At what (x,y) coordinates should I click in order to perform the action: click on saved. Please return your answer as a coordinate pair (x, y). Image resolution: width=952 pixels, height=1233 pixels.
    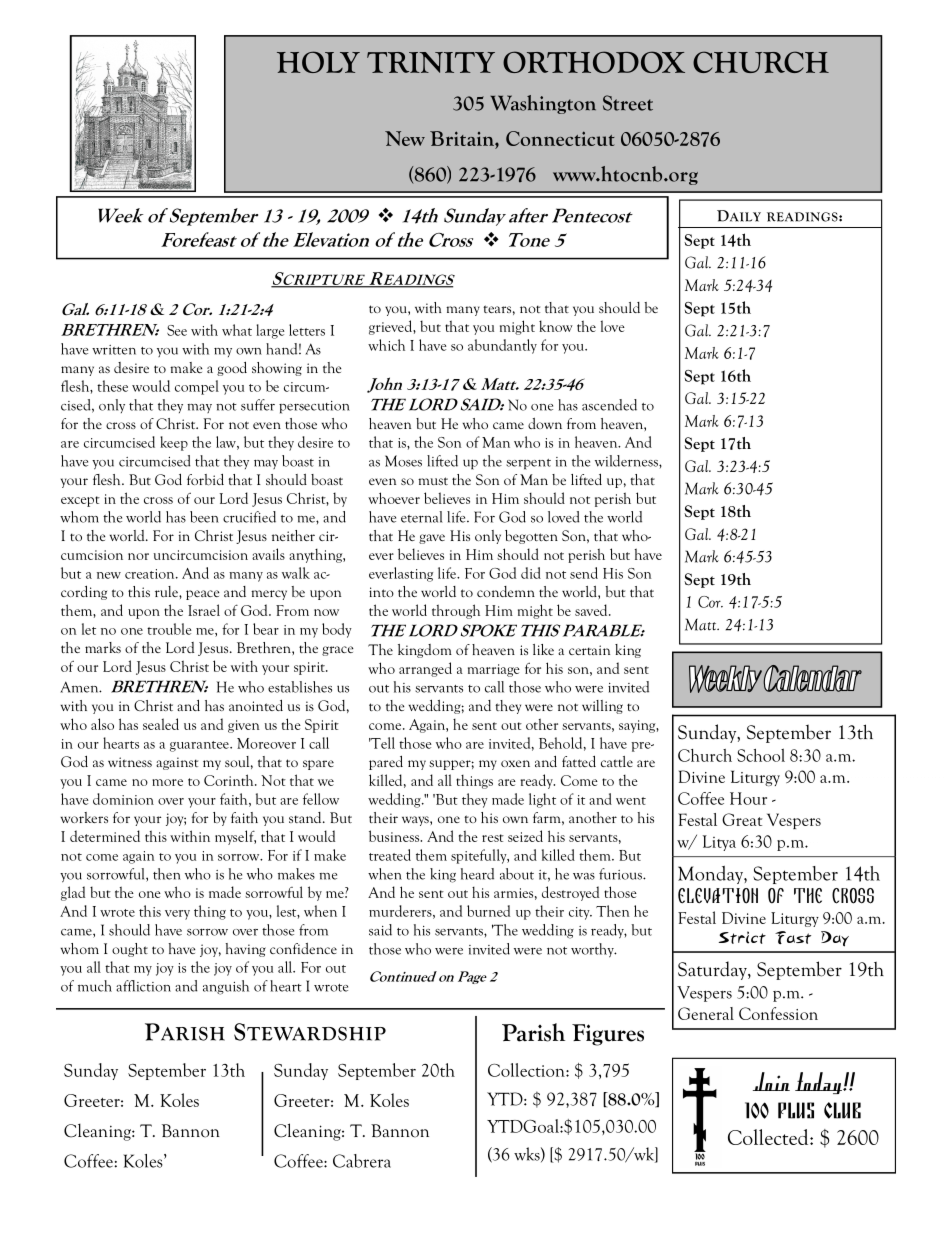
    Looking at the image, I should click on (592, 610).
